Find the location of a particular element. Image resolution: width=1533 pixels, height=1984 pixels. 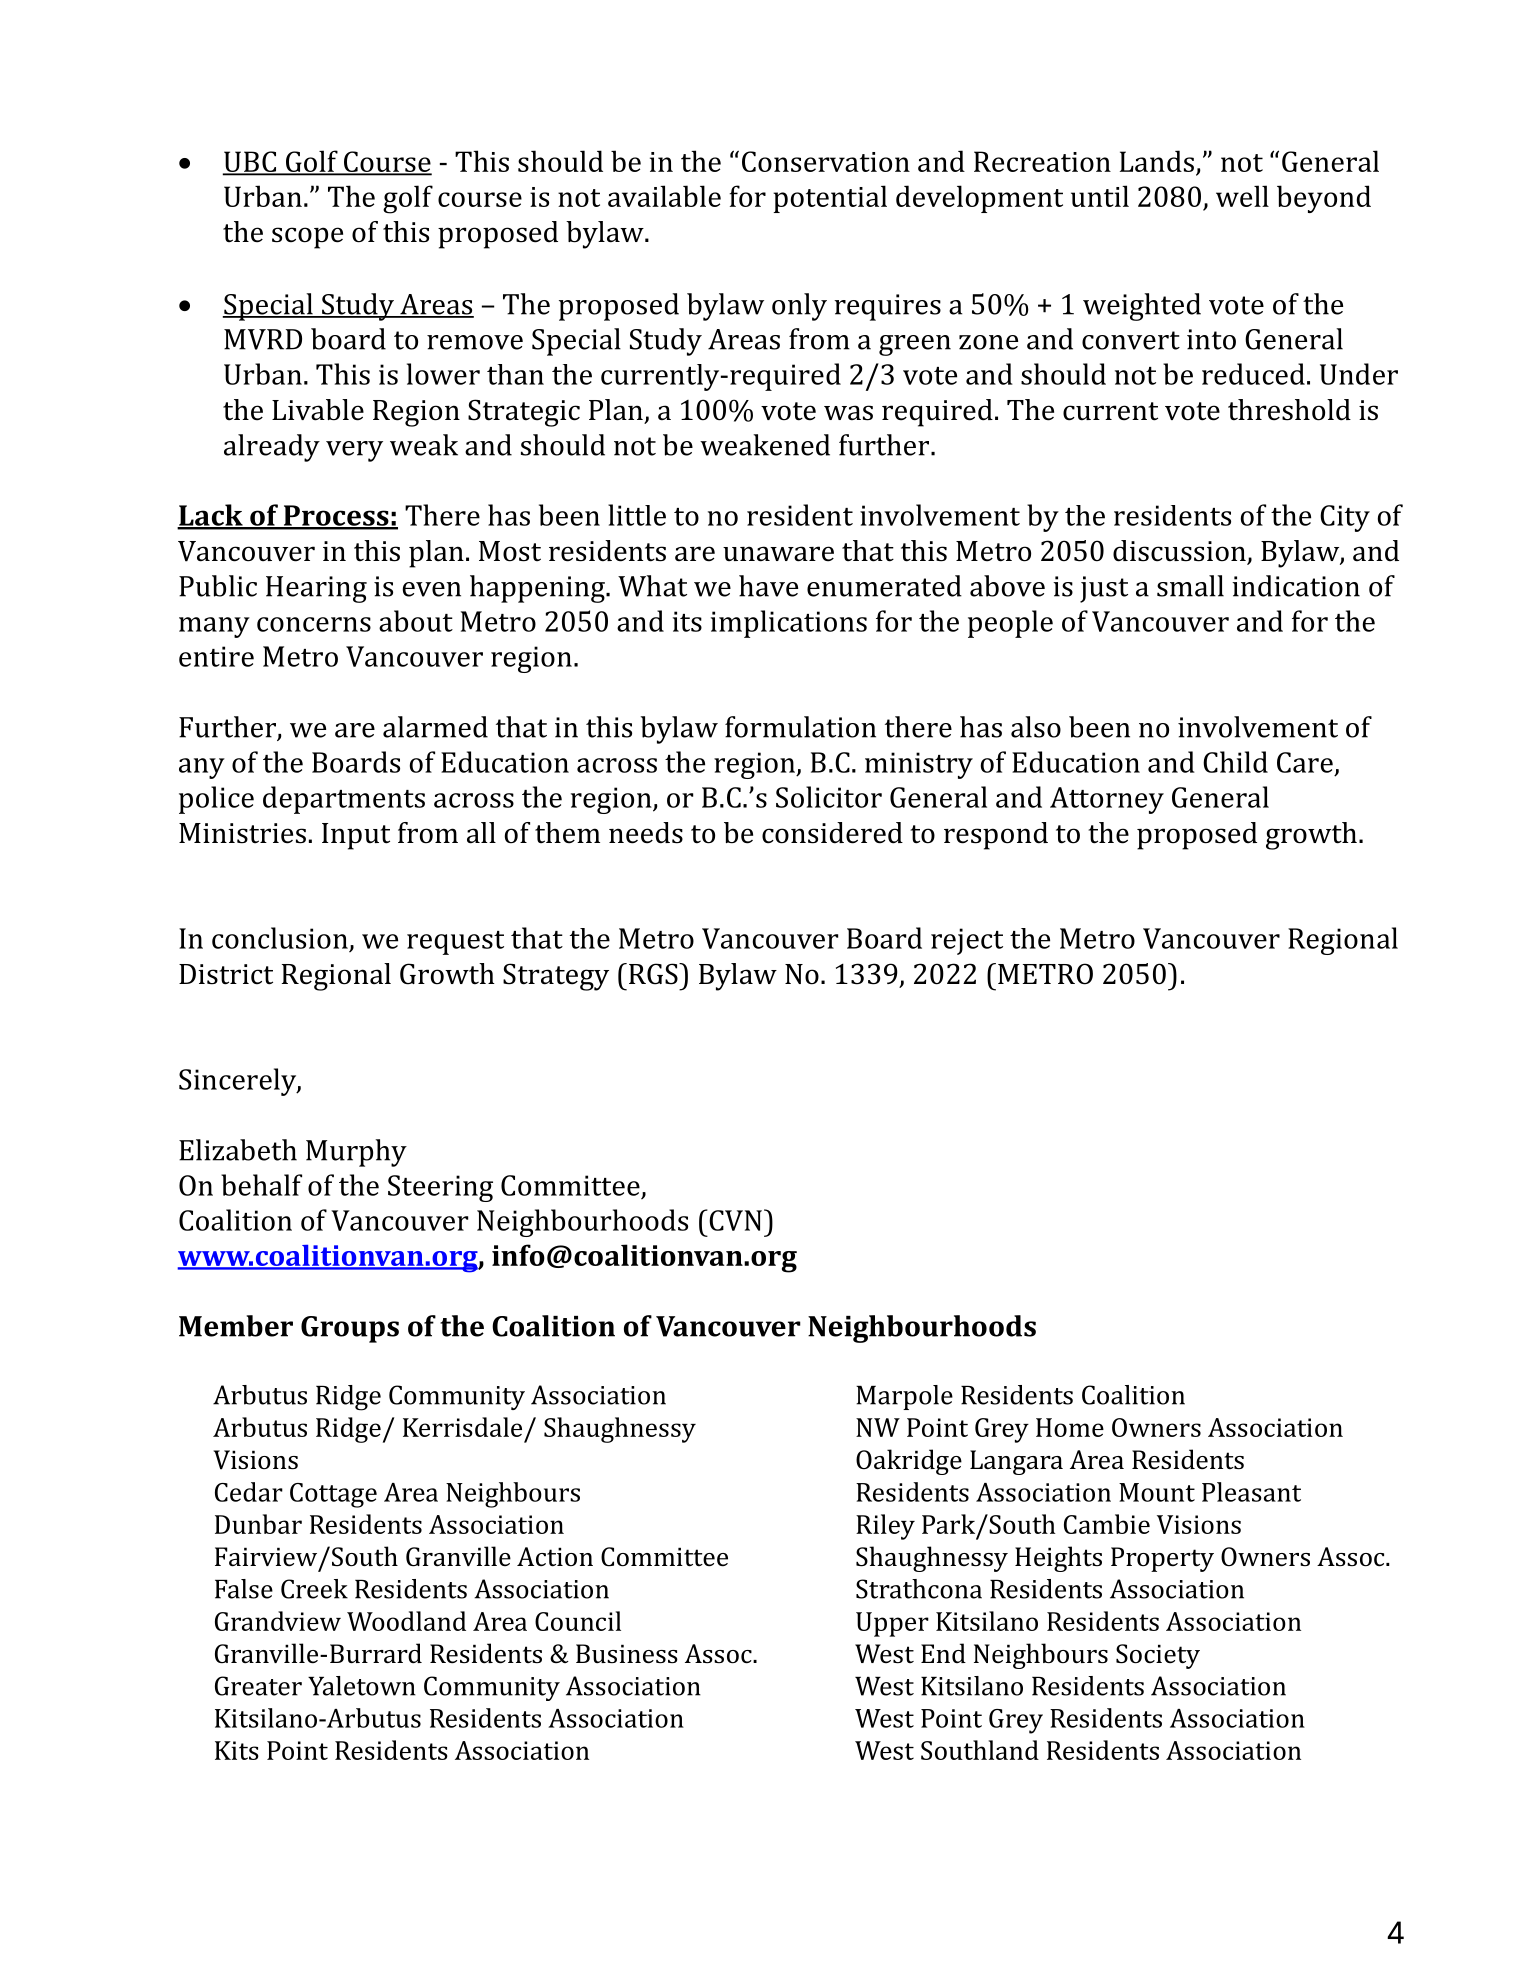

Society is located at coordinates (1158, 1656).
